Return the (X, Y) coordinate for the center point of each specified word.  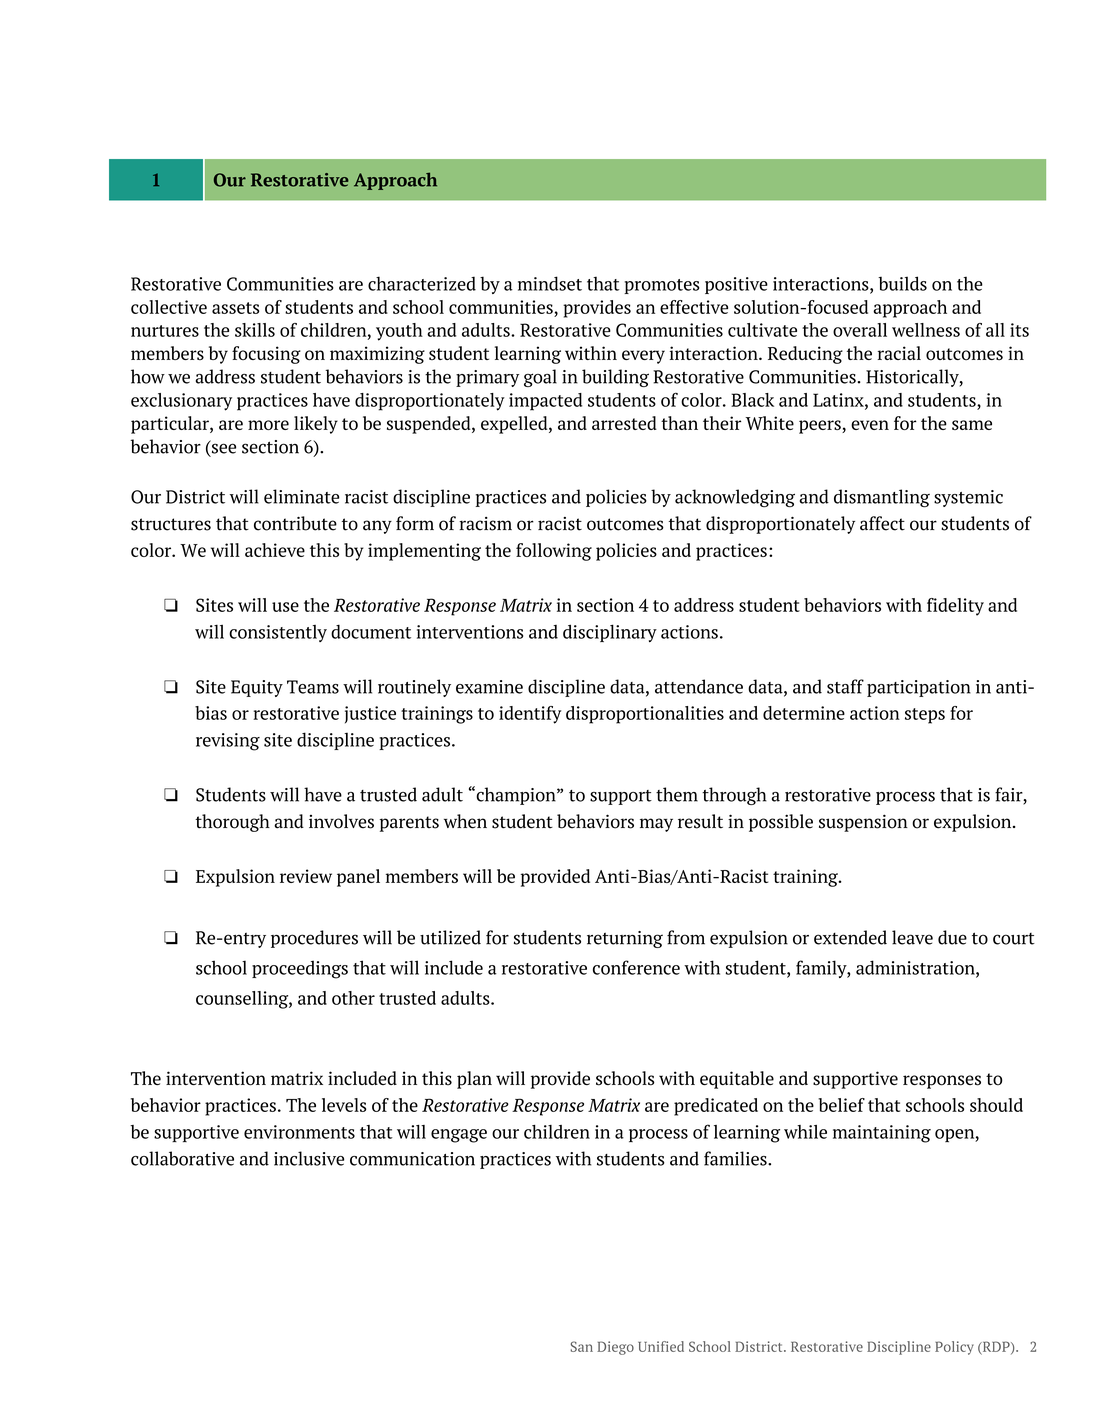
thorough (232, 823)
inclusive (309, 1158)
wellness (926, 330)
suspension (863, 823)
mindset (550, 283)
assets (235, 308)
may (656, 825)
